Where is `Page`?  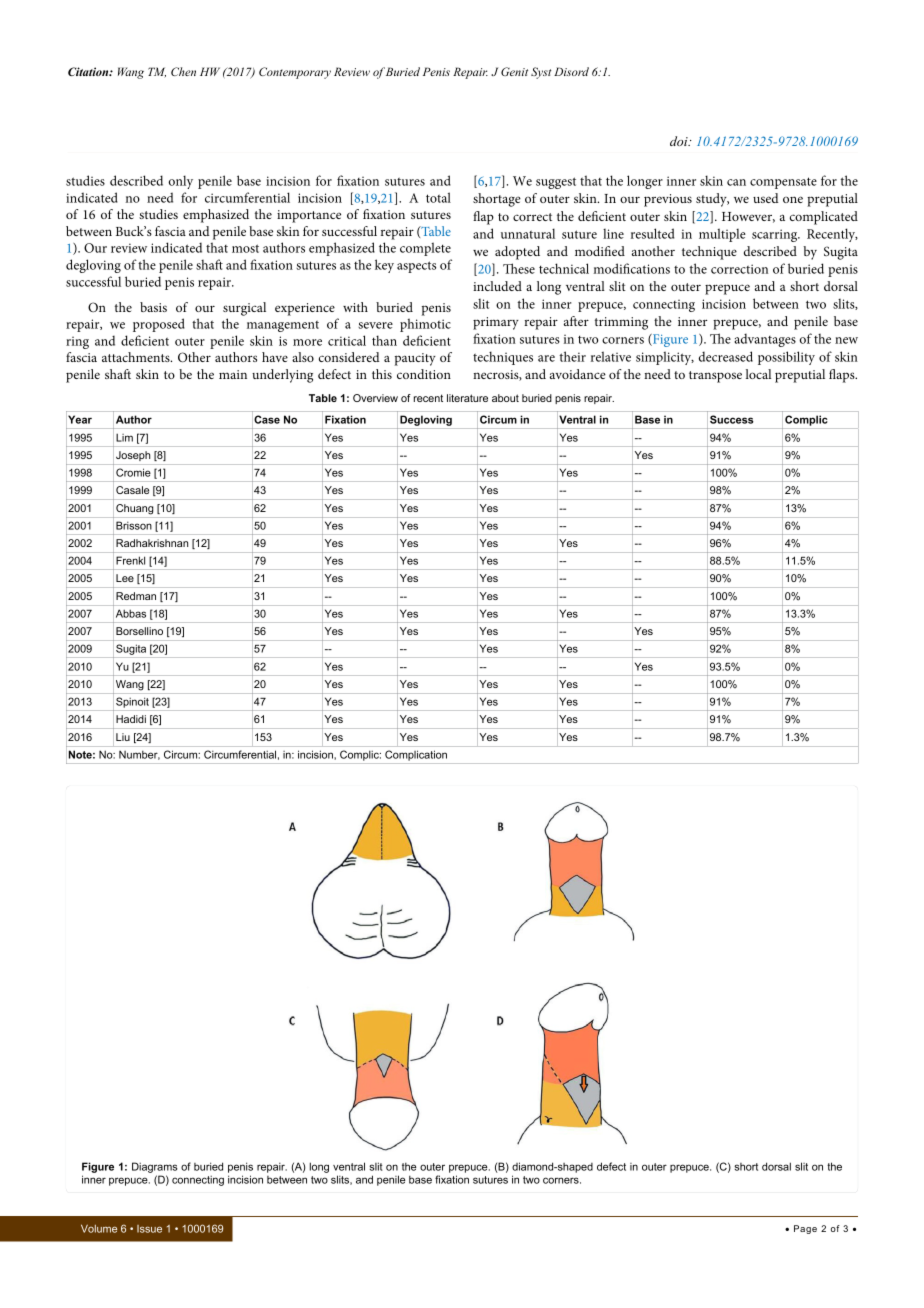 Page is located at coordinates (805, 1229).
